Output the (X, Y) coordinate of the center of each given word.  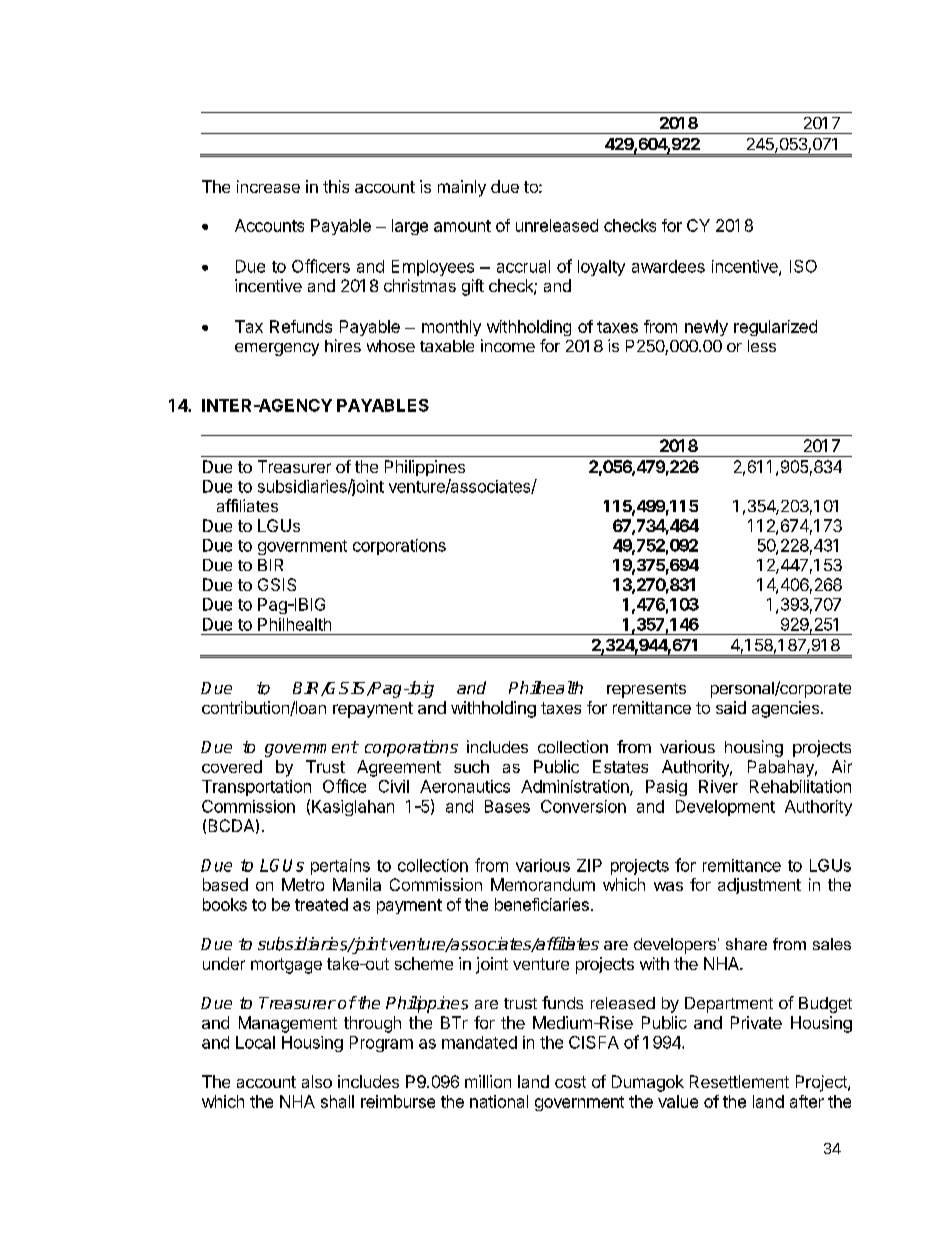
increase (268, 186)
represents (646, 690)
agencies (785, 709)
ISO (803, 266)
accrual (523, 266)
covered (232, 766)
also (317, 1081)
